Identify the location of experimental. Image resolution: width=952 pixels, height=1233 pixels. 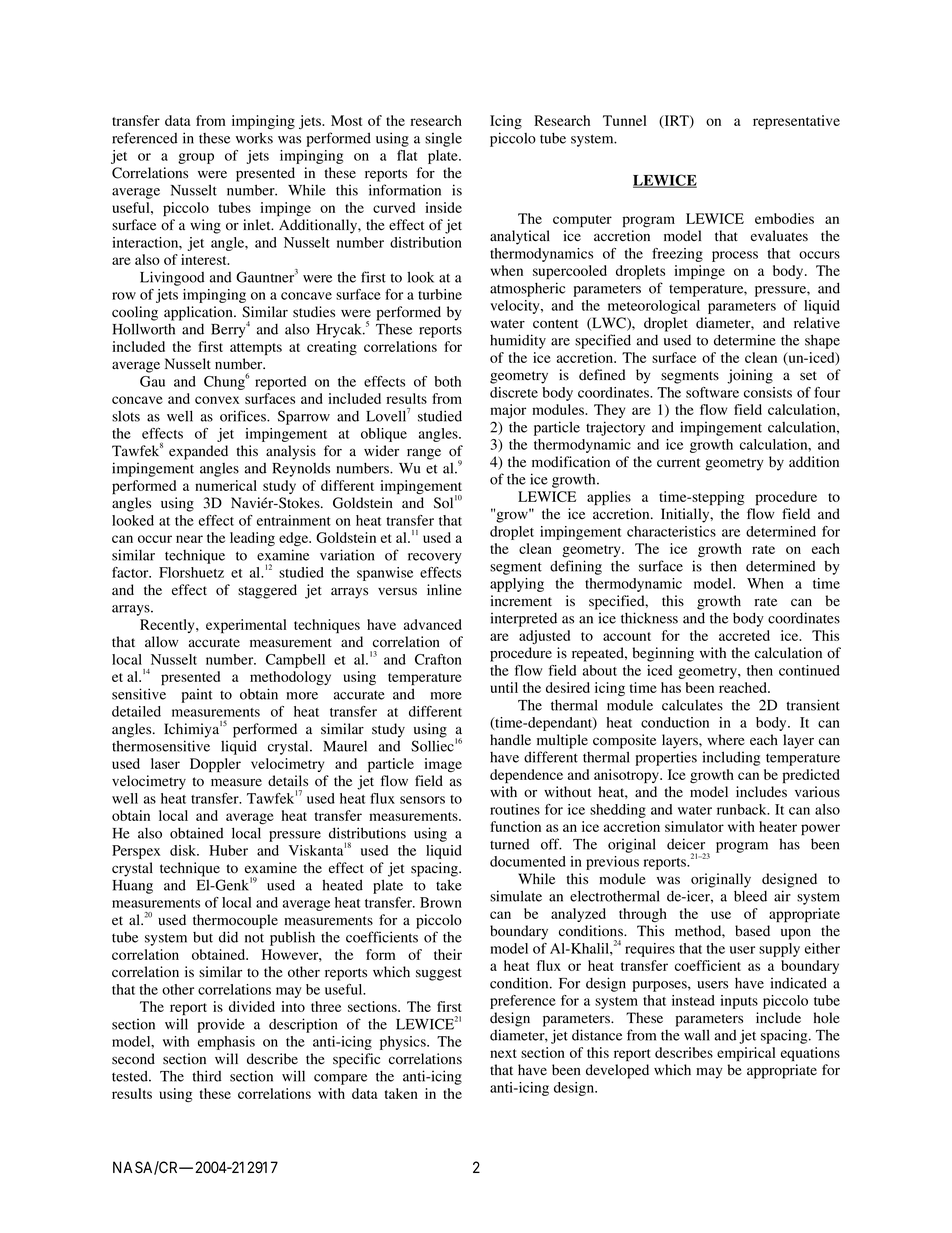
(246, 626).
